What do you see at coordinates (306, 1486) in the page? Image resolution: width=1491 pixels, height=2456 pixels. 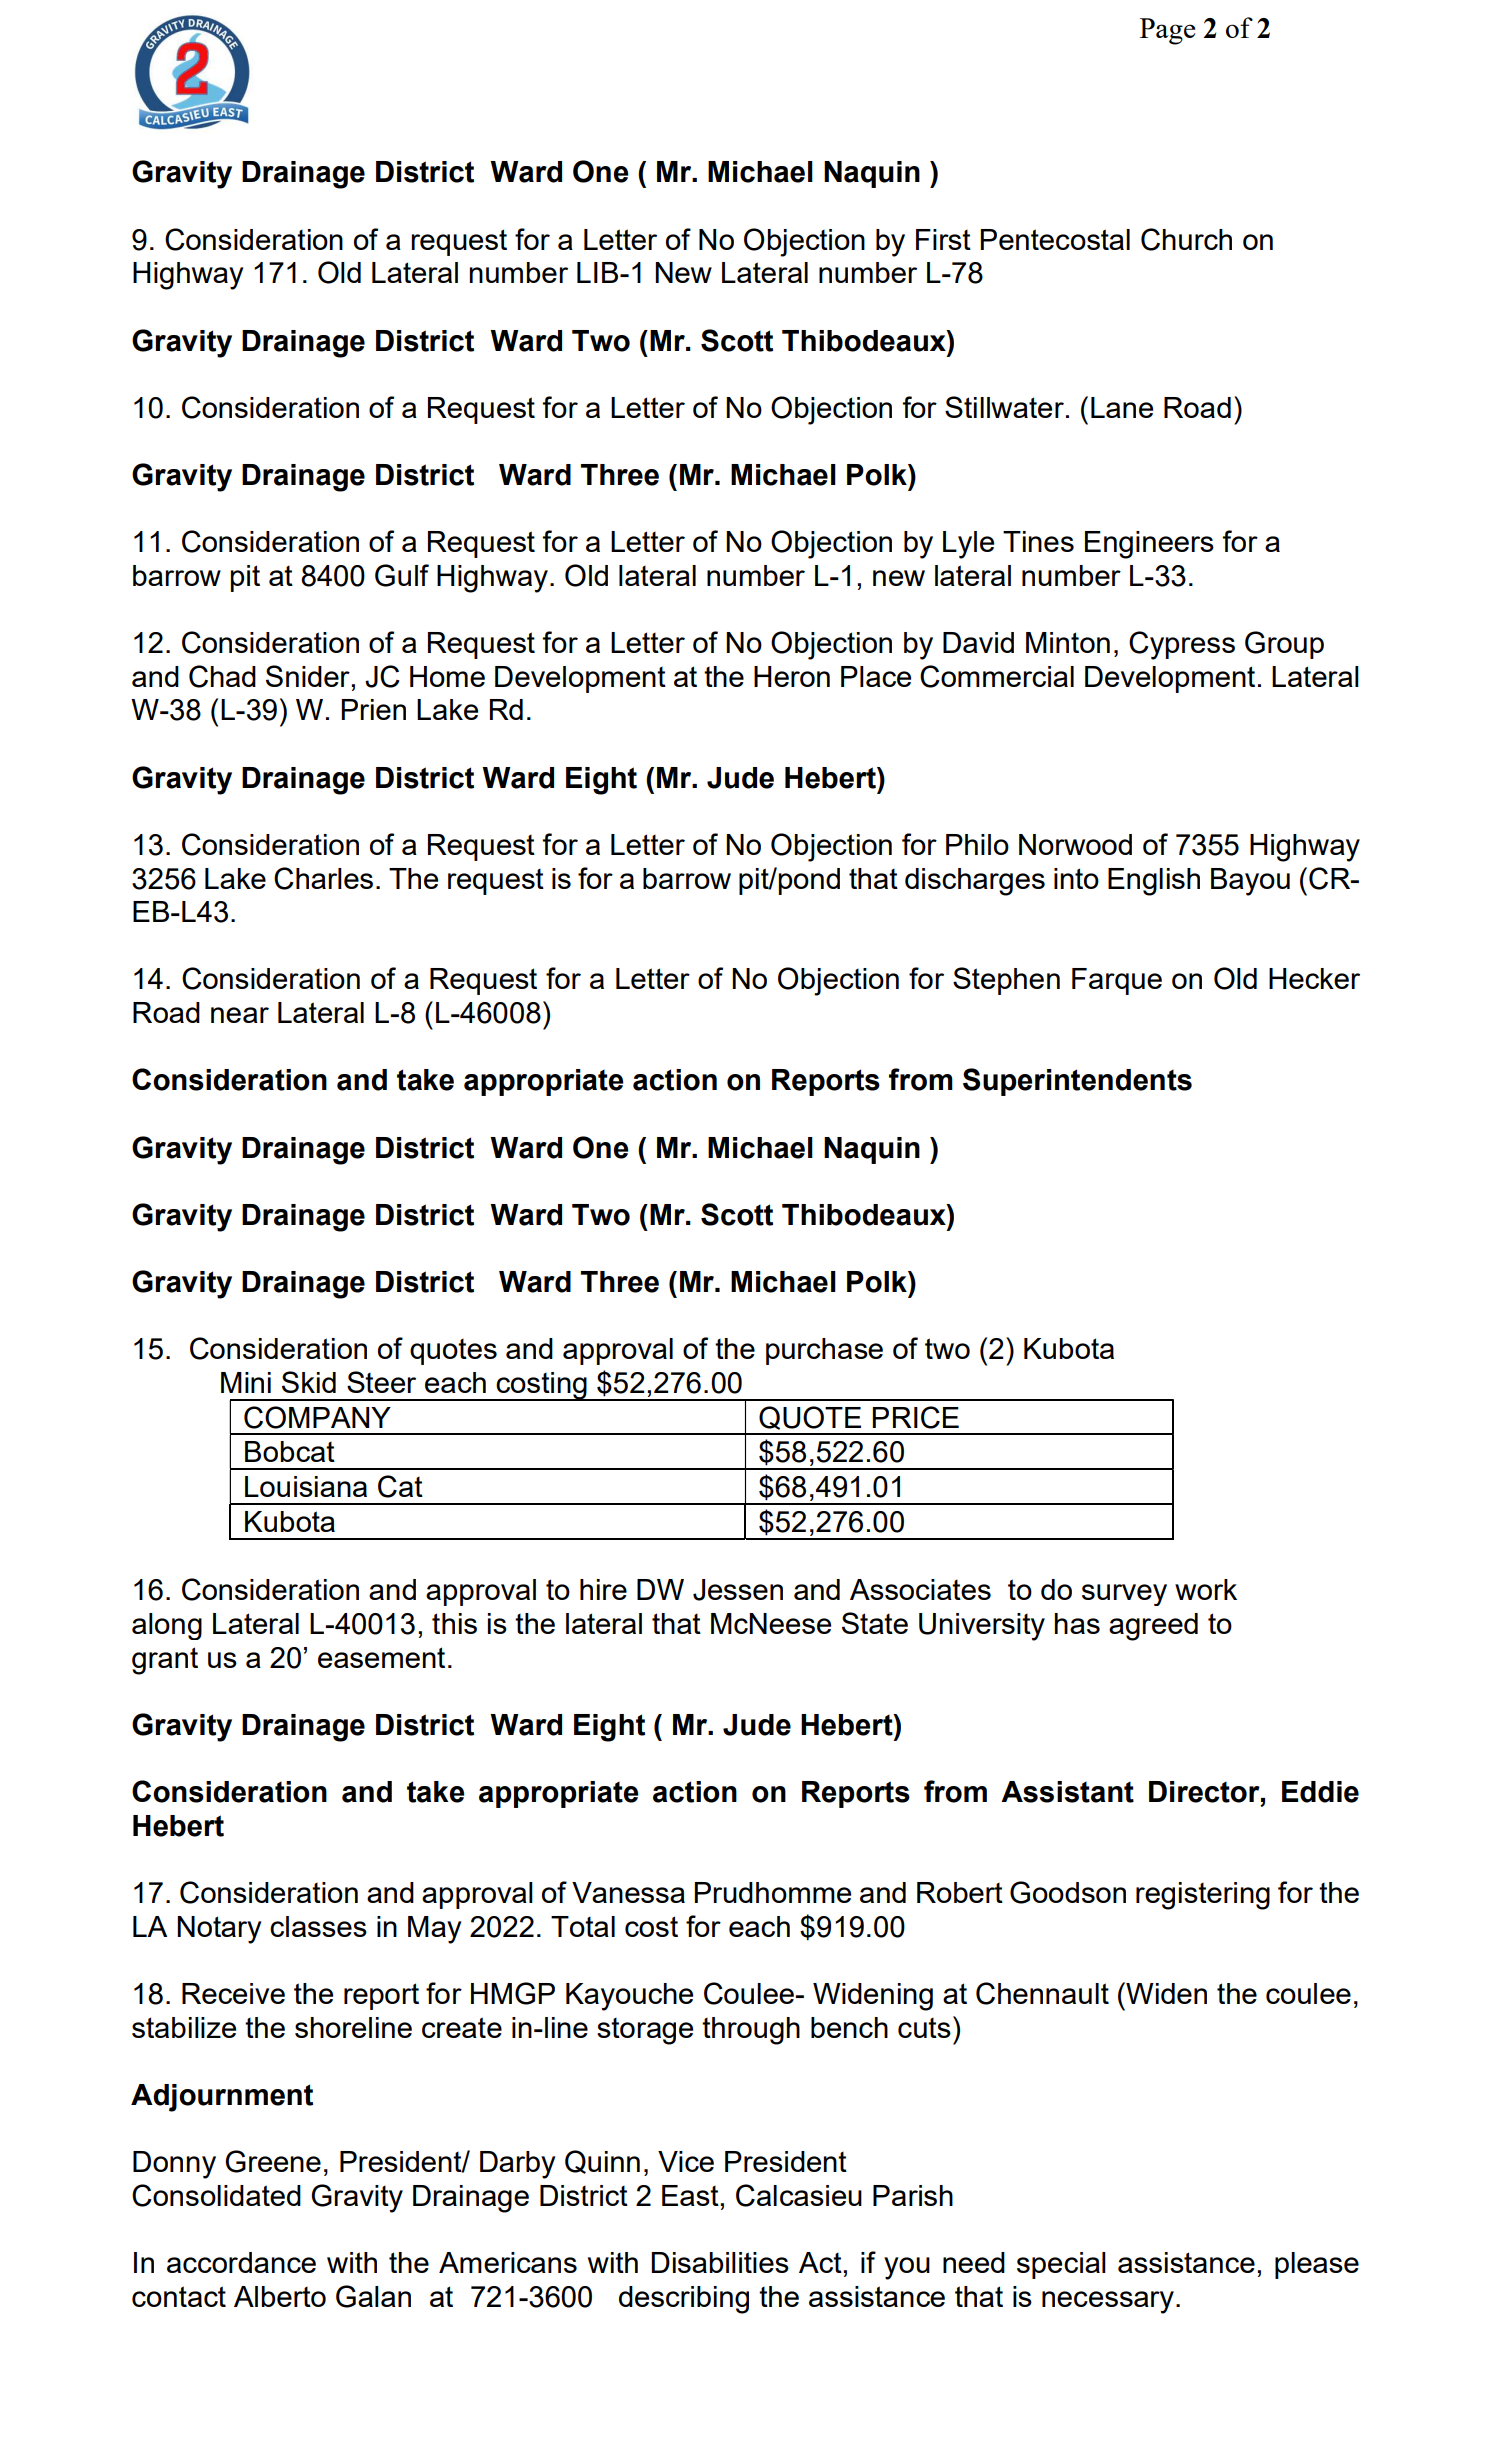 I see `Louisiana` at bounding box center [306, 1486].
